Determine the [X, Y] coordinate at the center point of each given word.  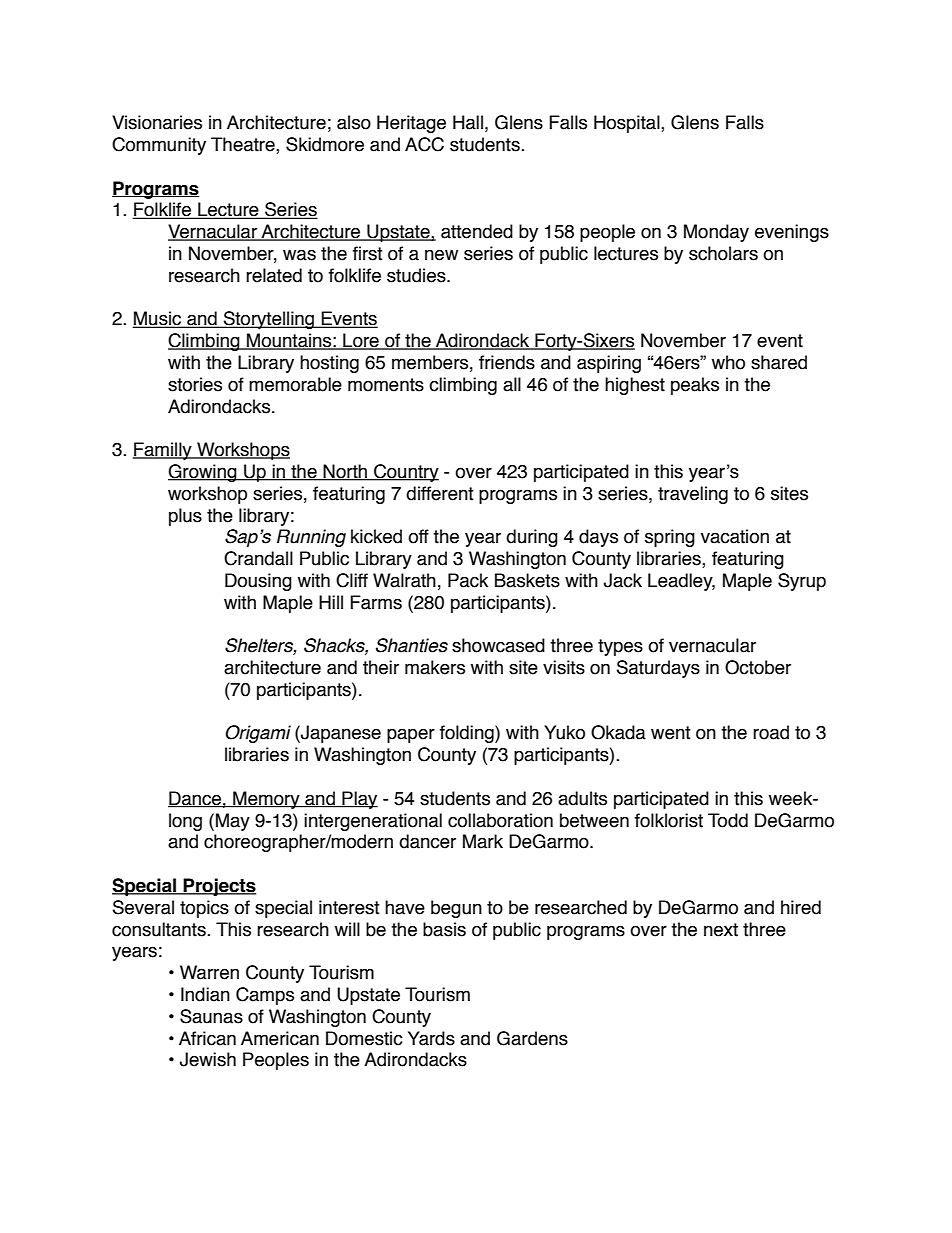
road [771, 732]
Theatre [244, 145]
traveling [693, 495]
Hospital [628, 124]
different [440, 493]
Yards [431, 1038]
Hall [468, 122]
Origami [258, 734]
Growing [203, 473]
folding [468, 734]
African [207, 1038]
